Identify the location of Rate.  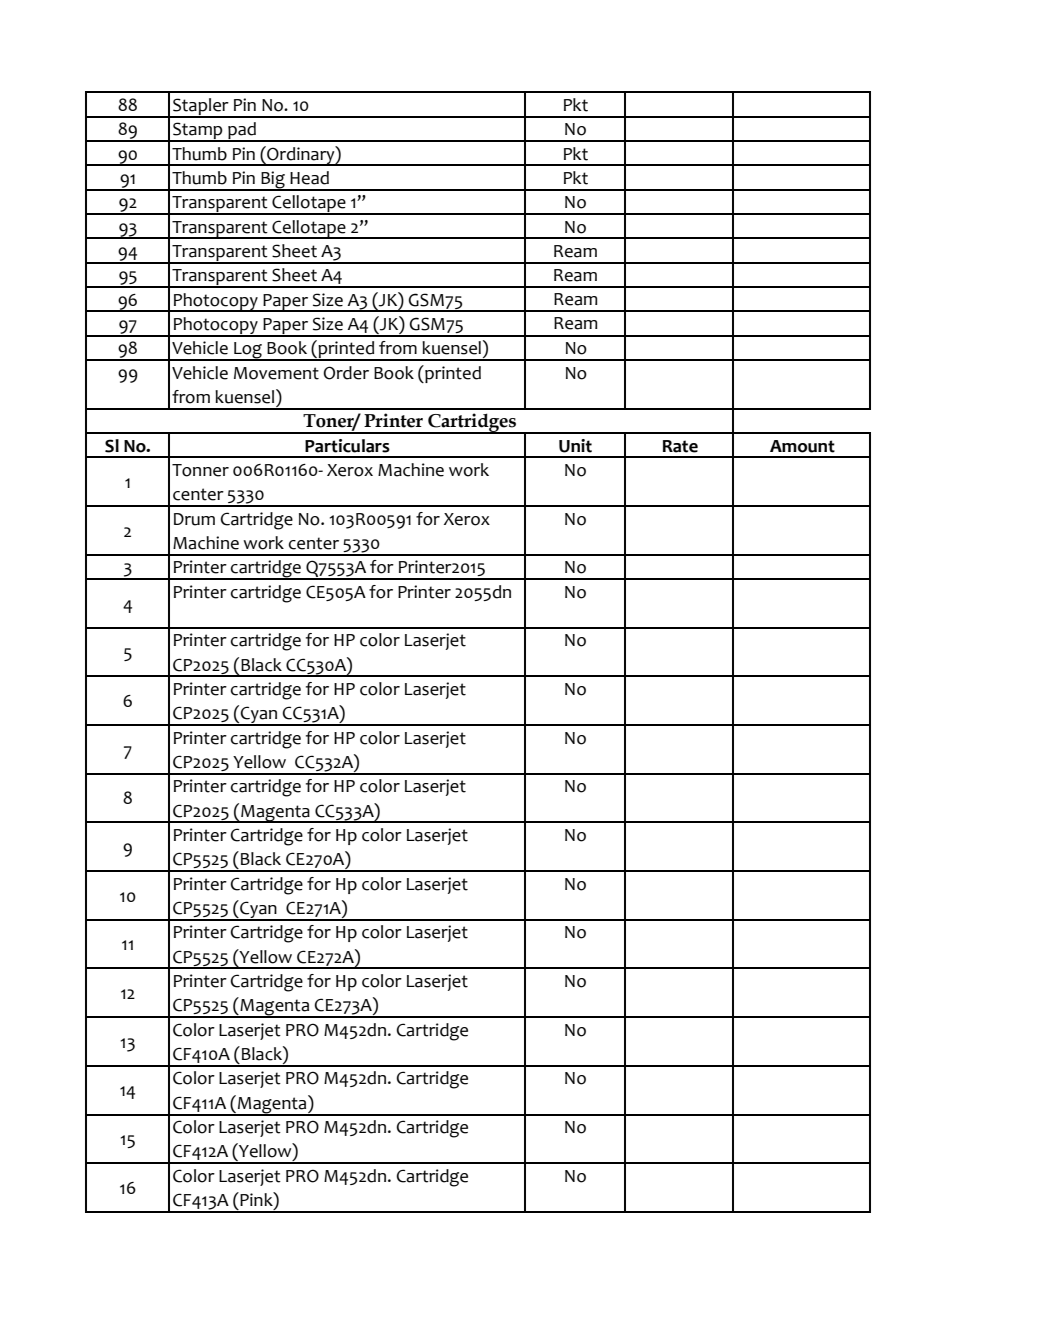
(680, 446).
